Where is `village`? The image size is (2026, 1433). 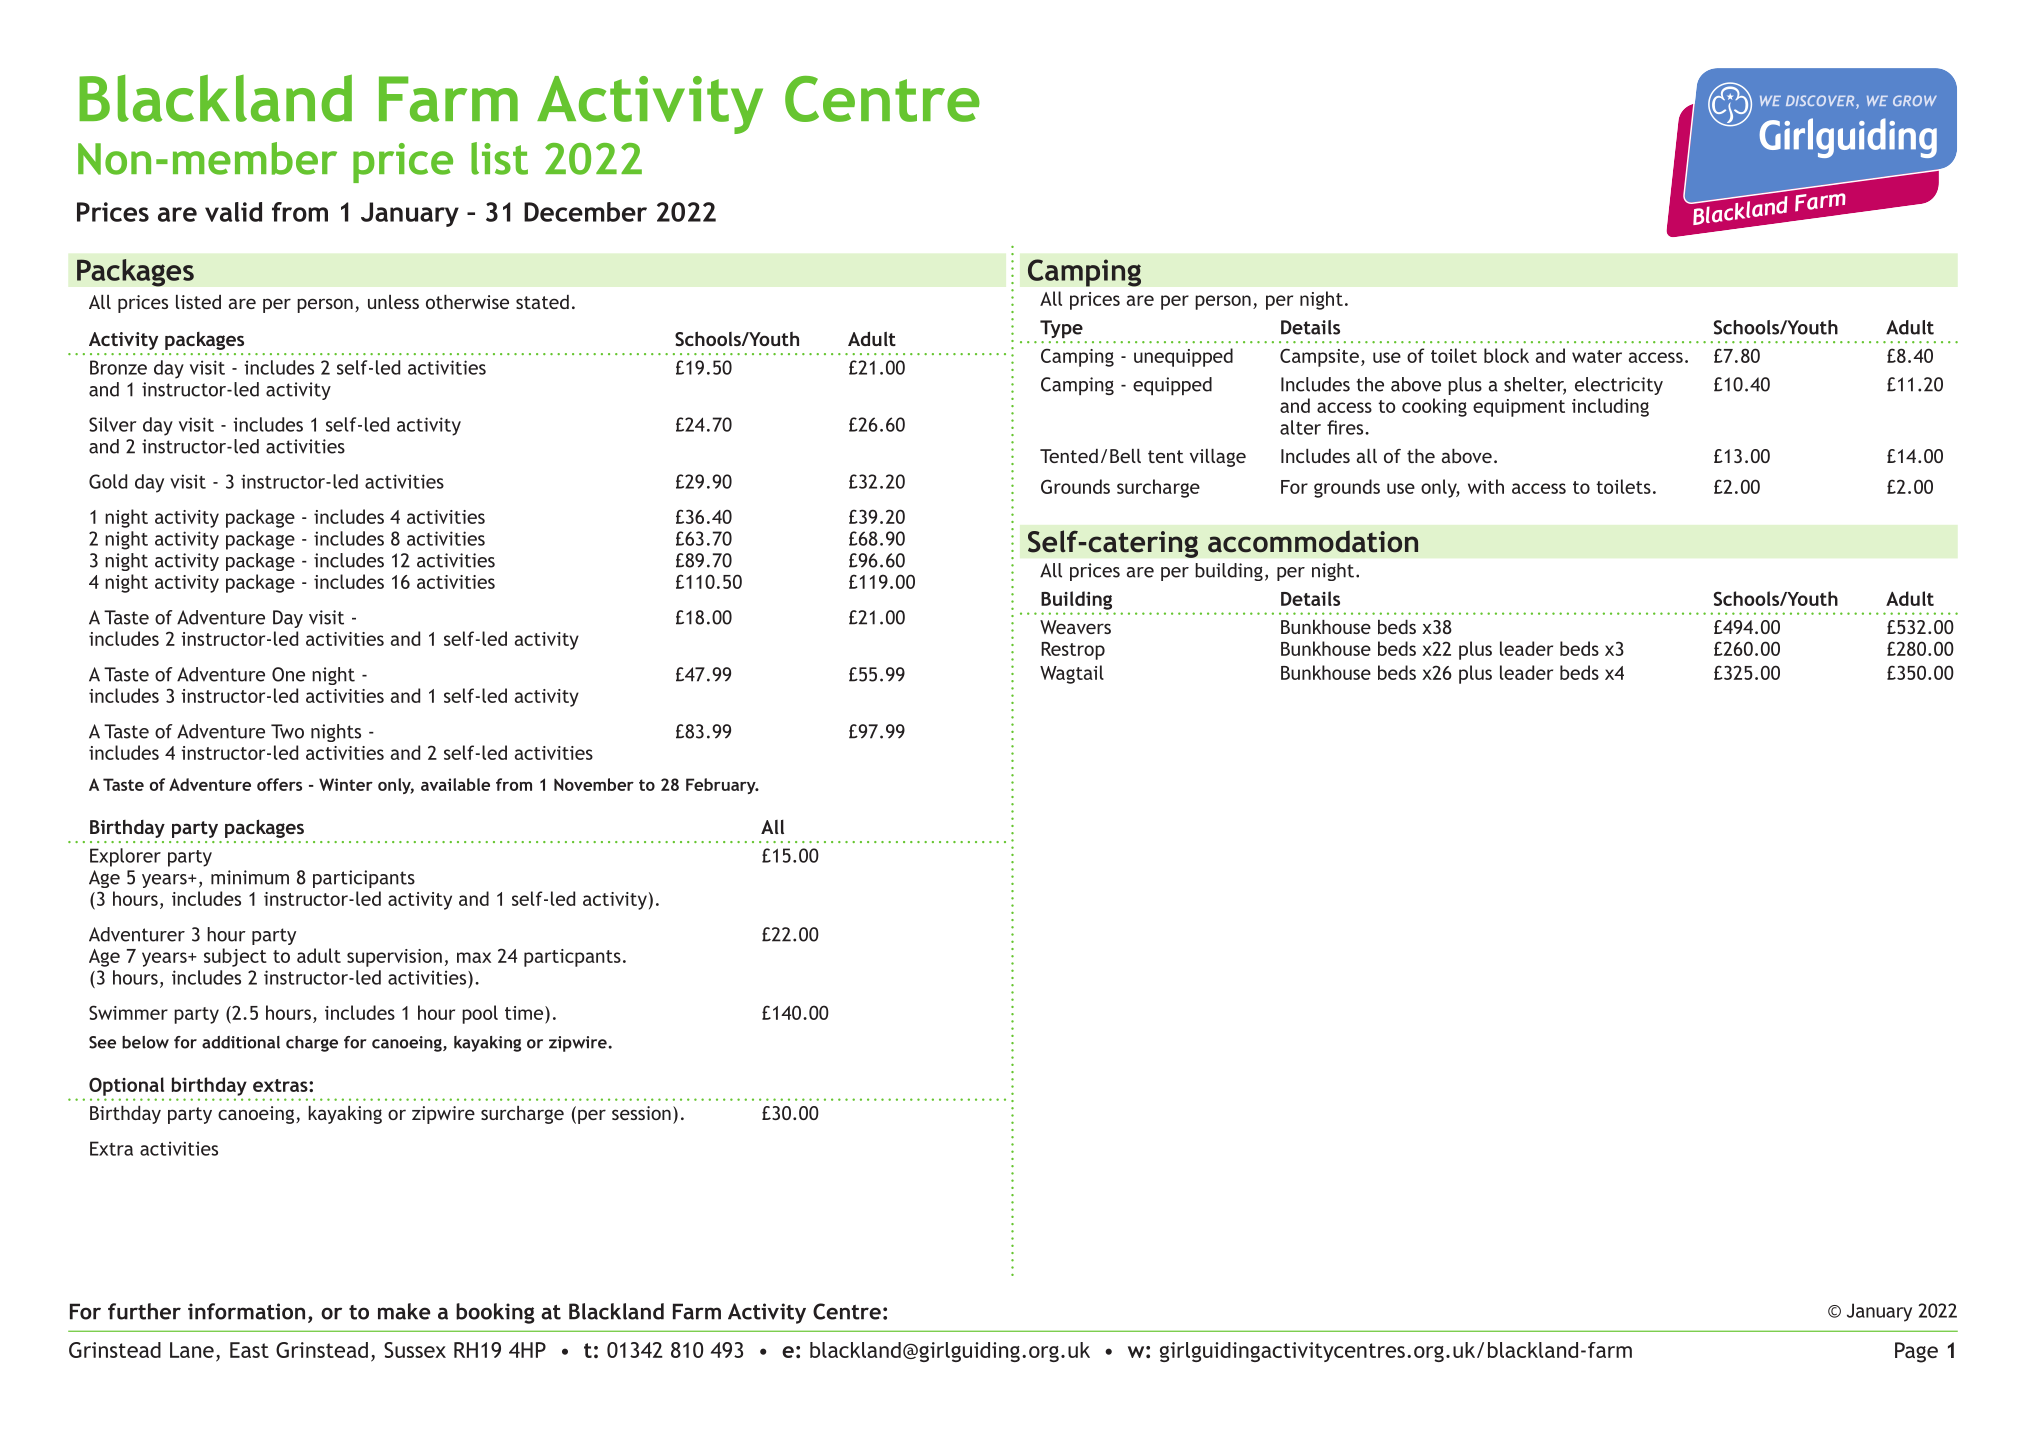 village is located at coordinates (1218, 458).
